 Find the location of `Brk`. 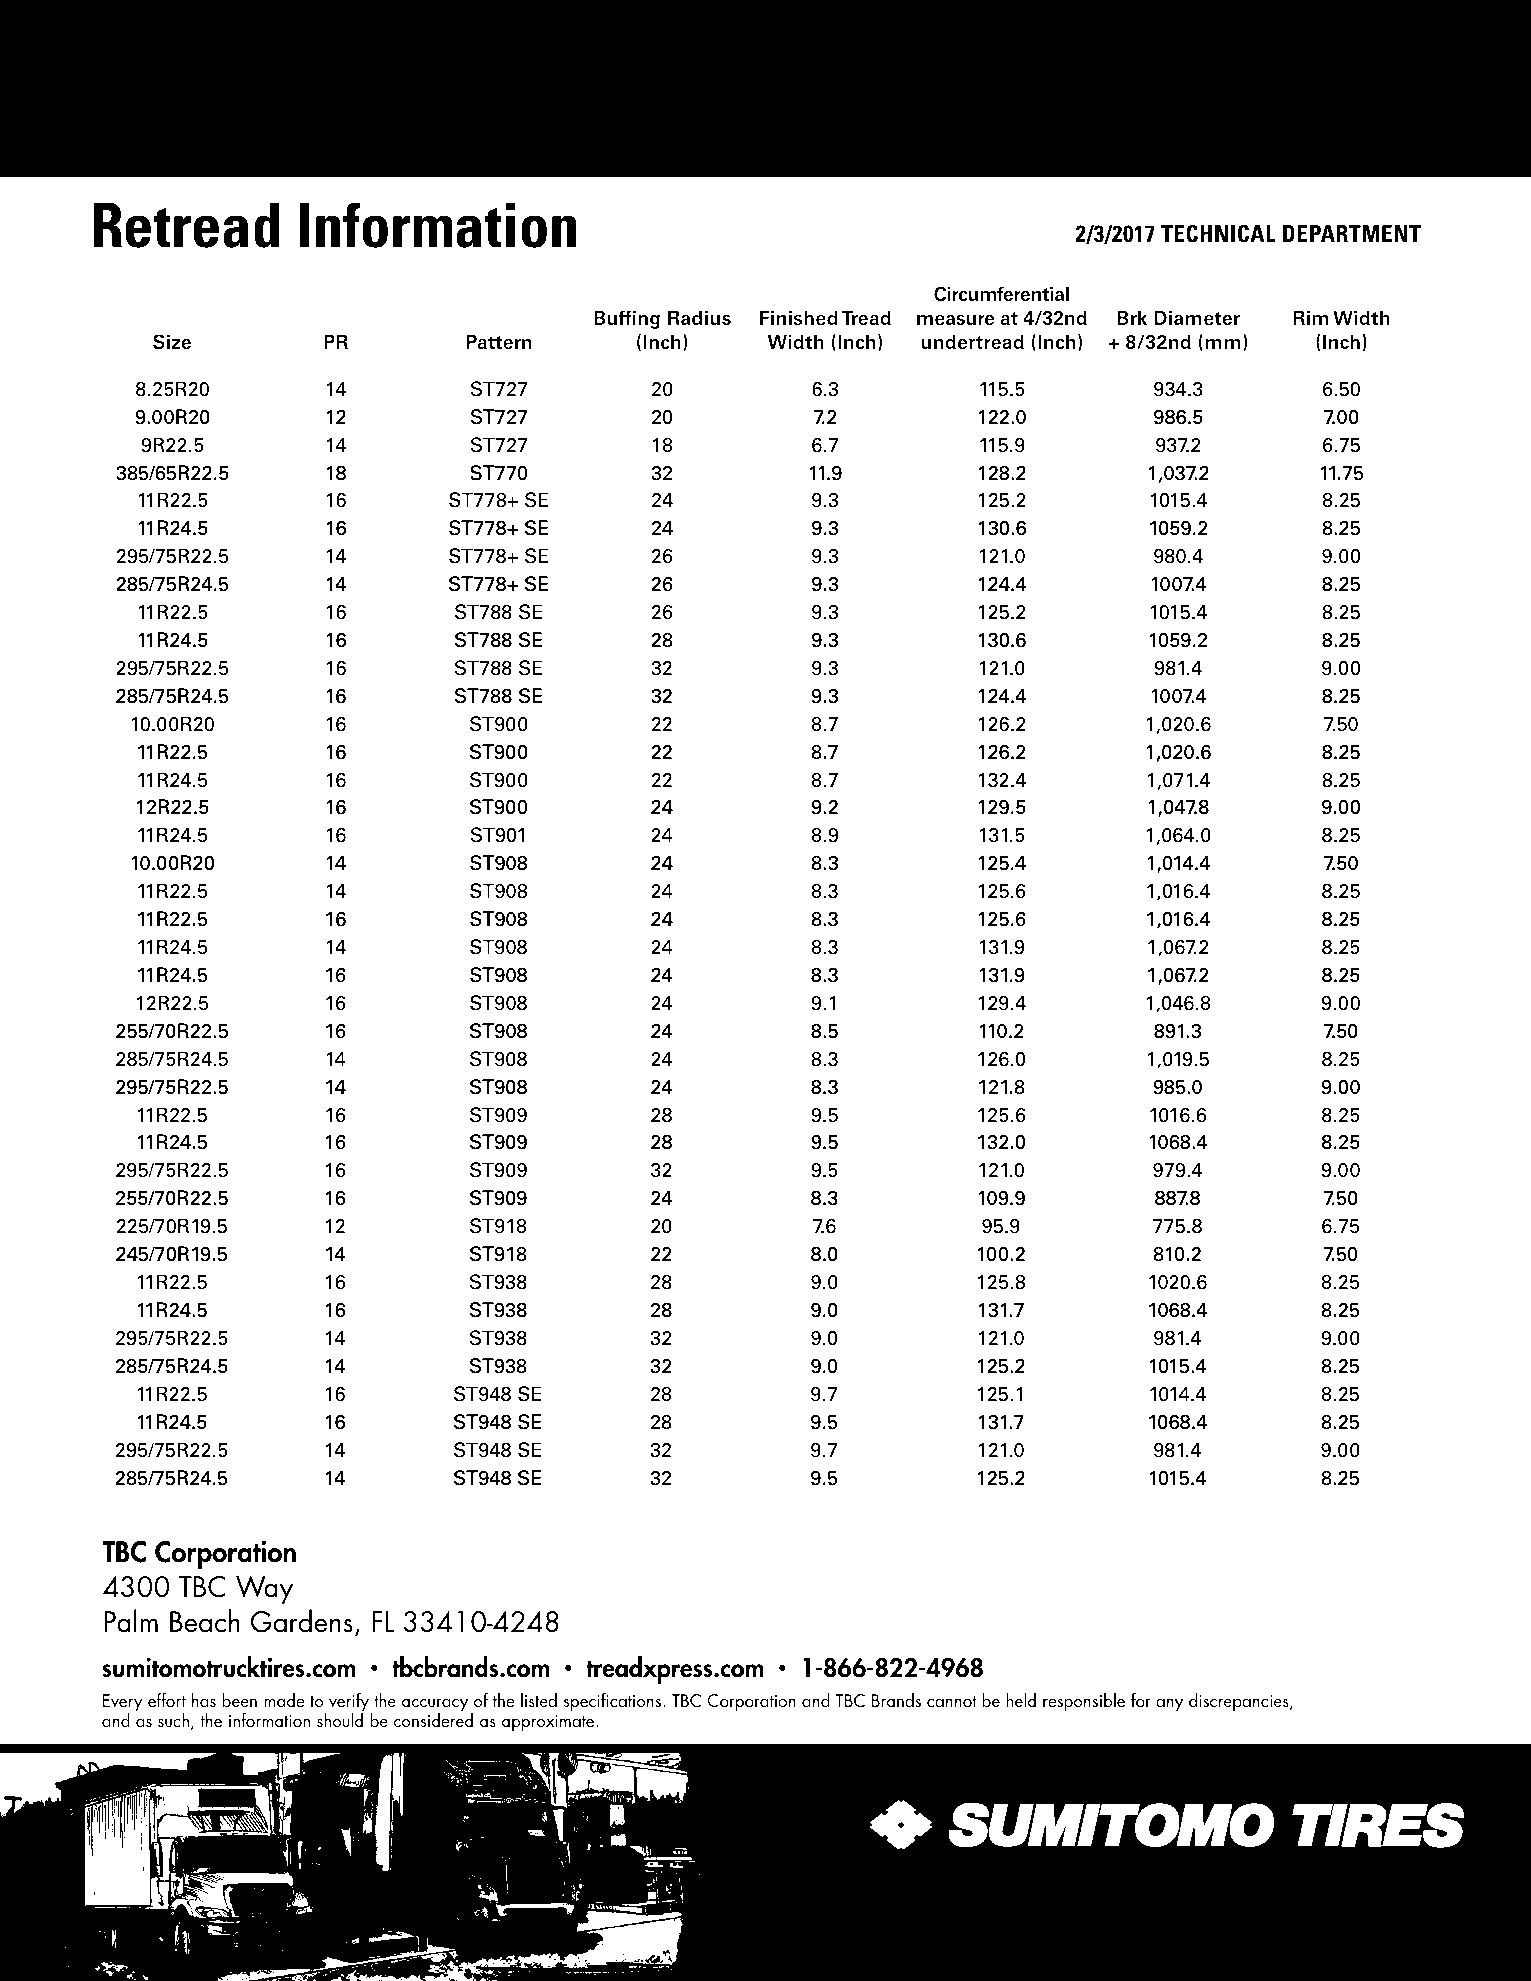

Brk is located at coordinates (1132, 317).
